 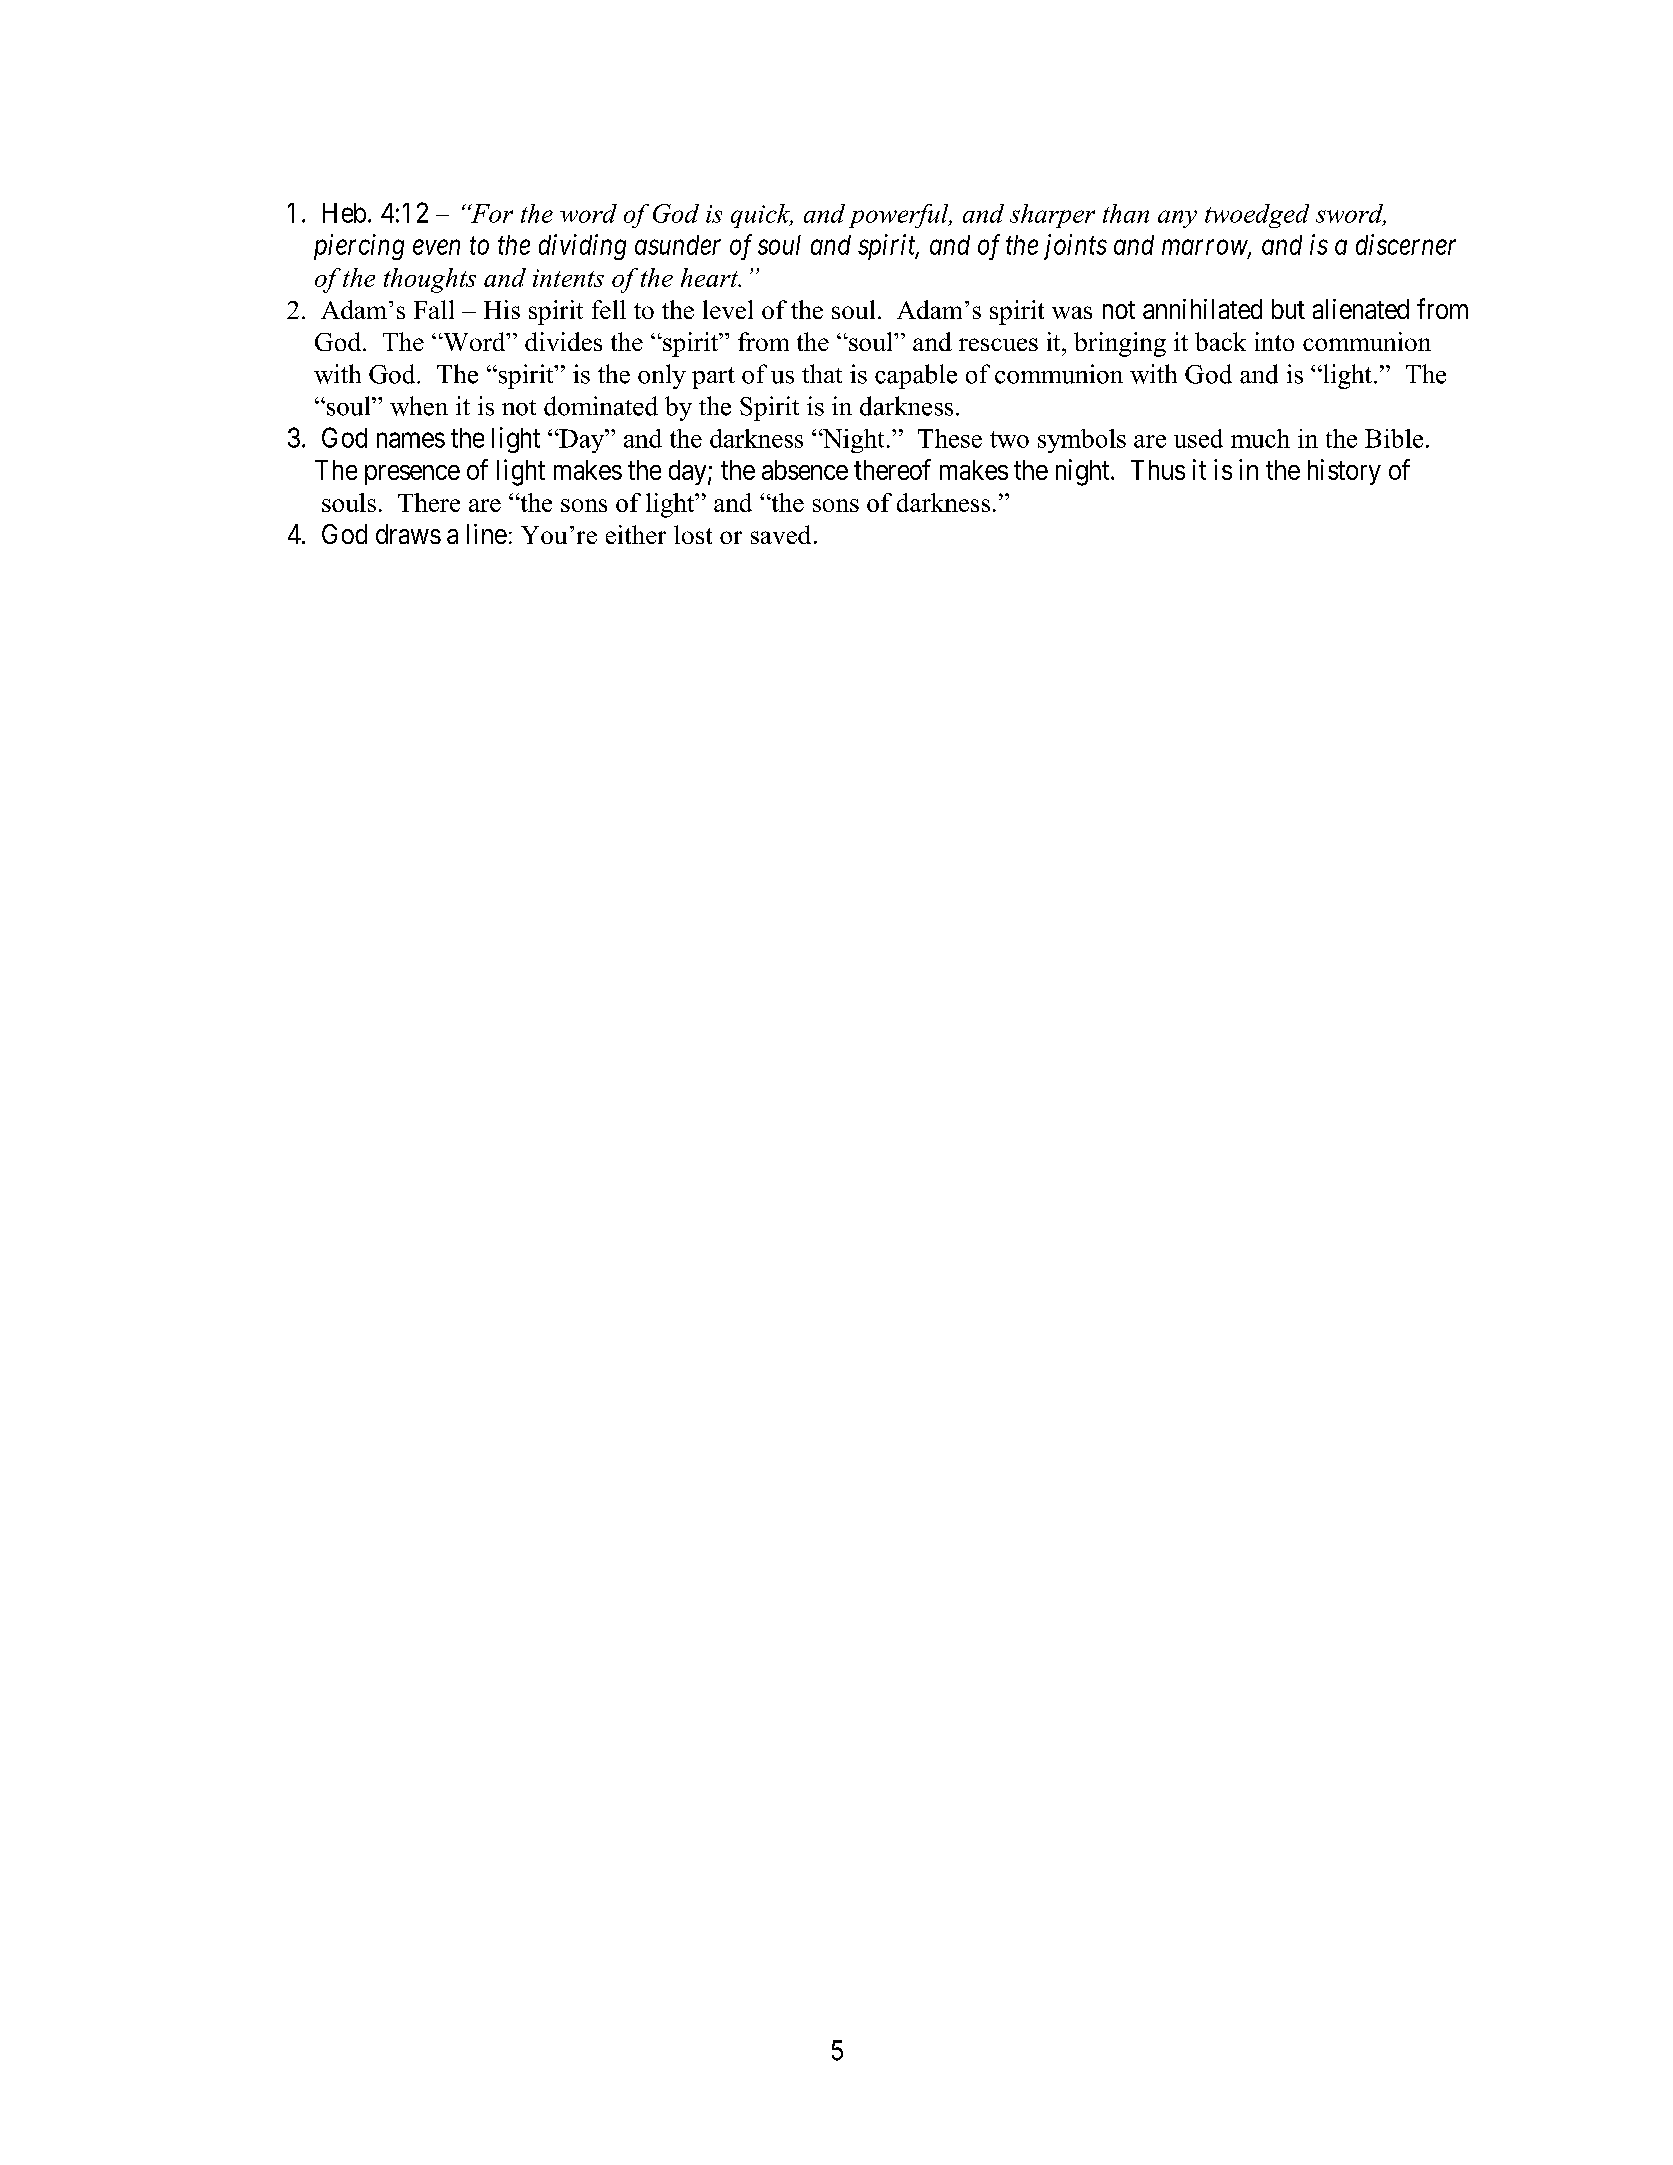 I want to click on line, so click(x=487, y=534).
